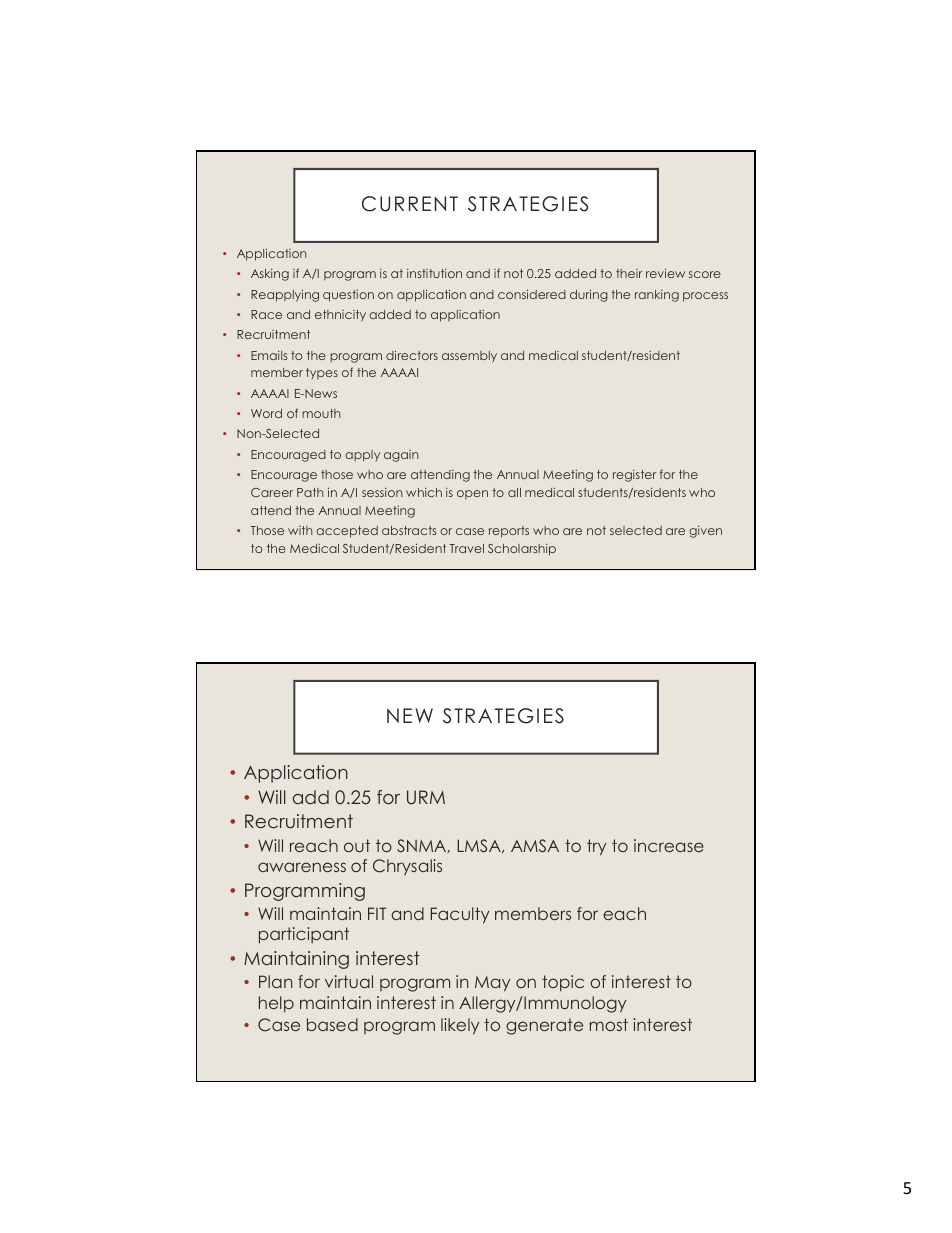 The image size is (952, 1233). I want to click on review, so click(665, 273).
